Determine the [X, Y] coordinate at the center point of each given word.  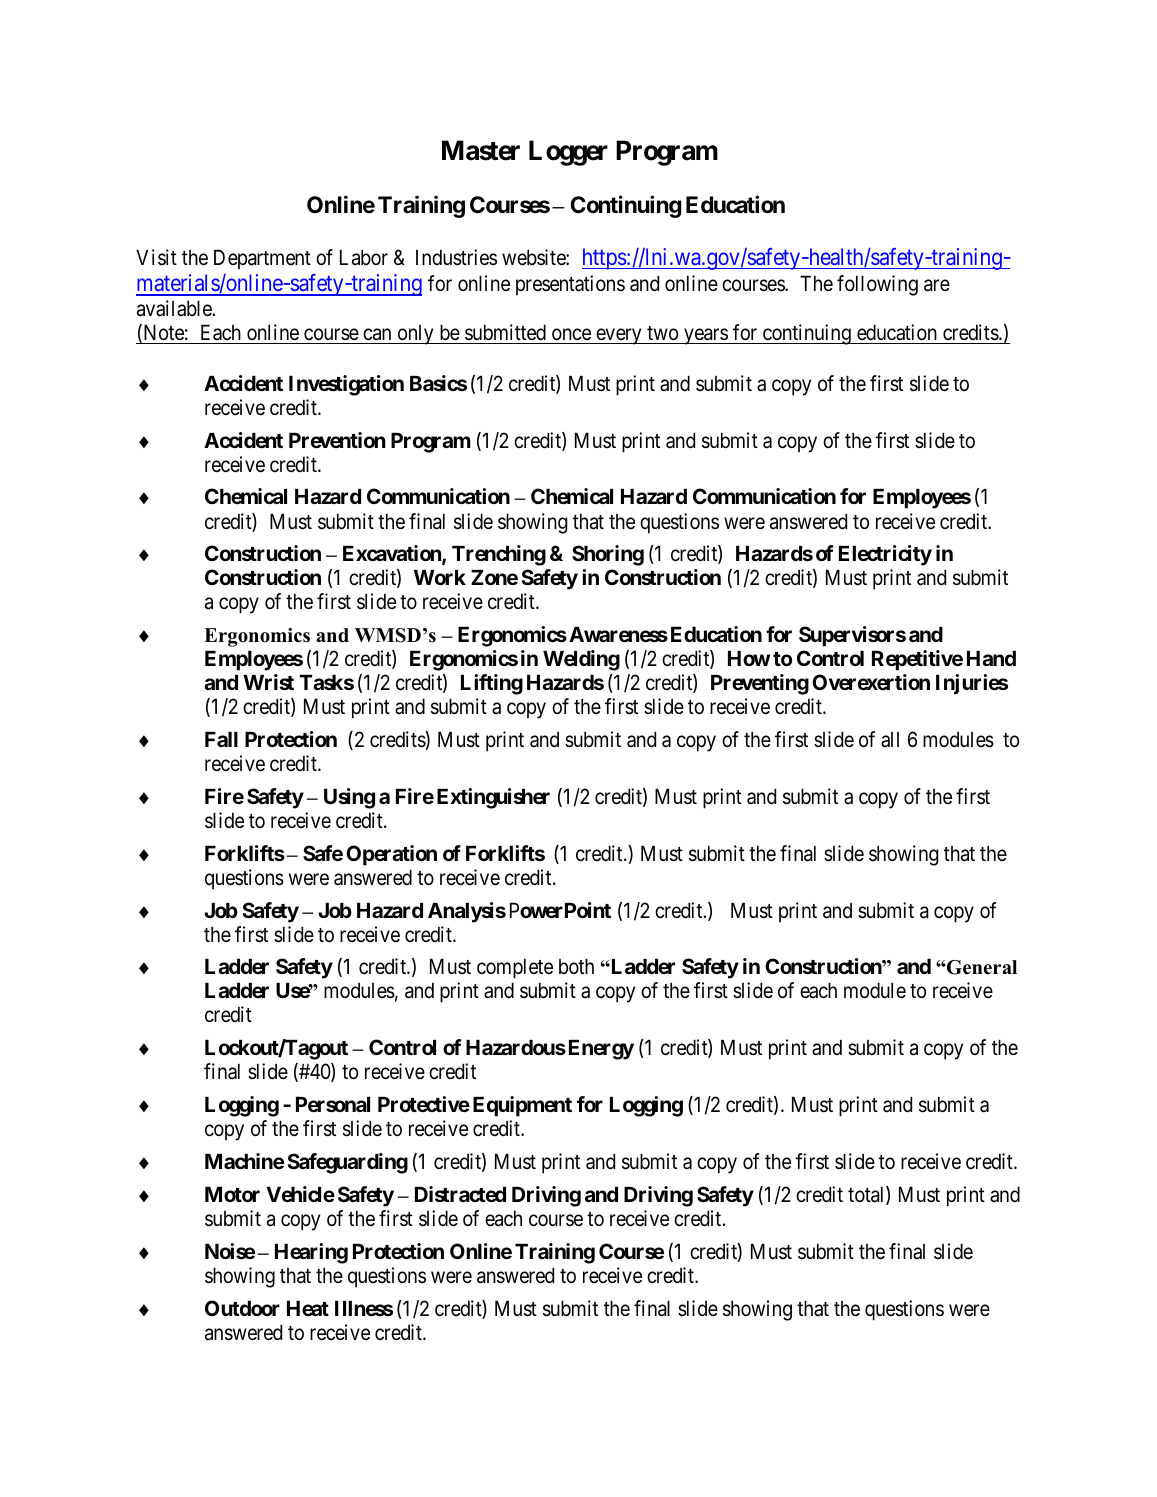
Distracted [460, 1194]
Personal [333, 1104]
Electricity [885, 555]
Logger [568, 153]
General [981, 967]
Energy [601, 1050]
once [571, 334]
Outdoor [242, 1308]
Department [262, 260]
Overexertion [871, 682]
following [877, 285]
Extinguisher [493, 798]
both [576, 966]
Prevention [337, 440]
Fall [221, 739]
